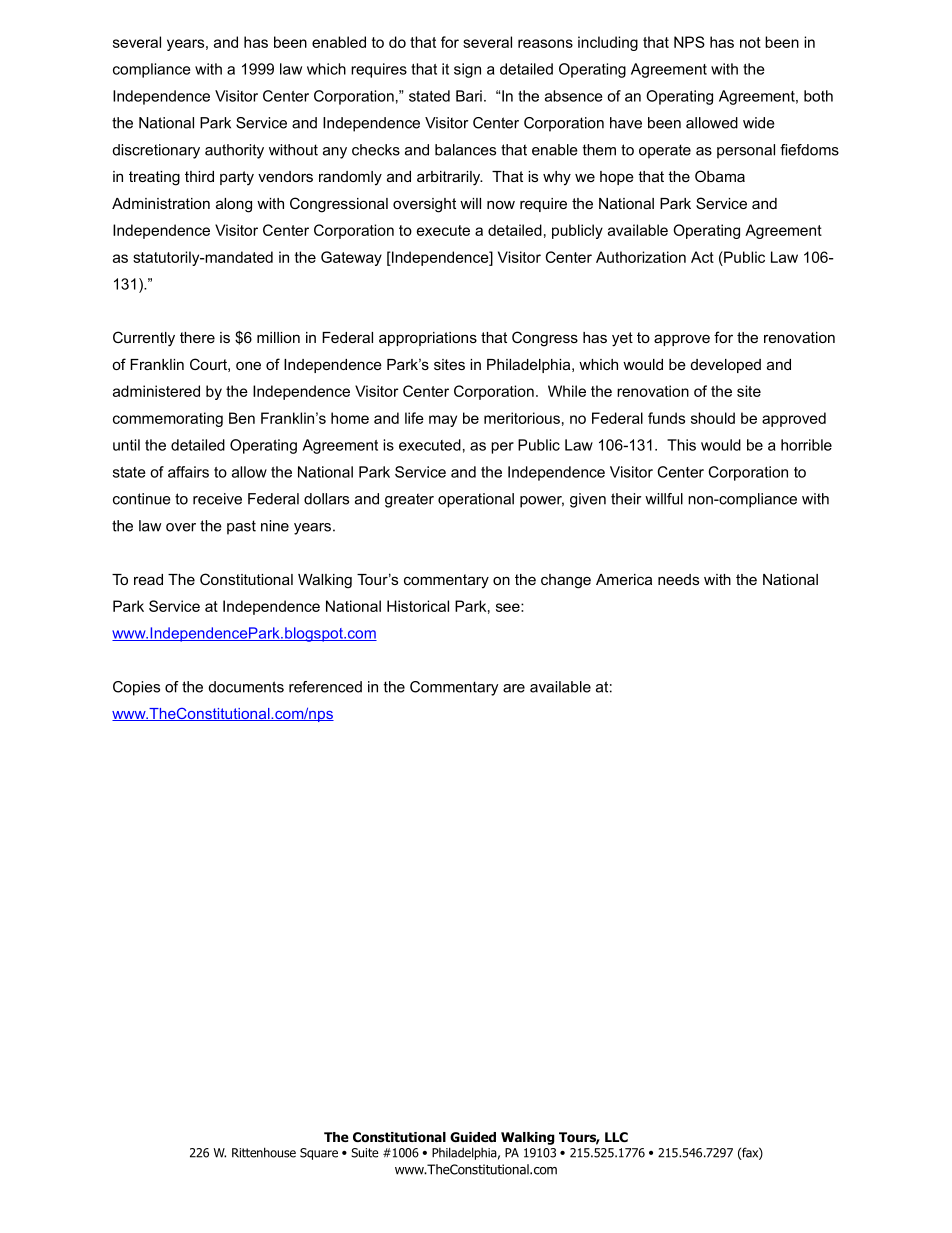  Describe the element at coordinates (264, 1152) in the screenshot. I see `Rittenhouse` at that location.
